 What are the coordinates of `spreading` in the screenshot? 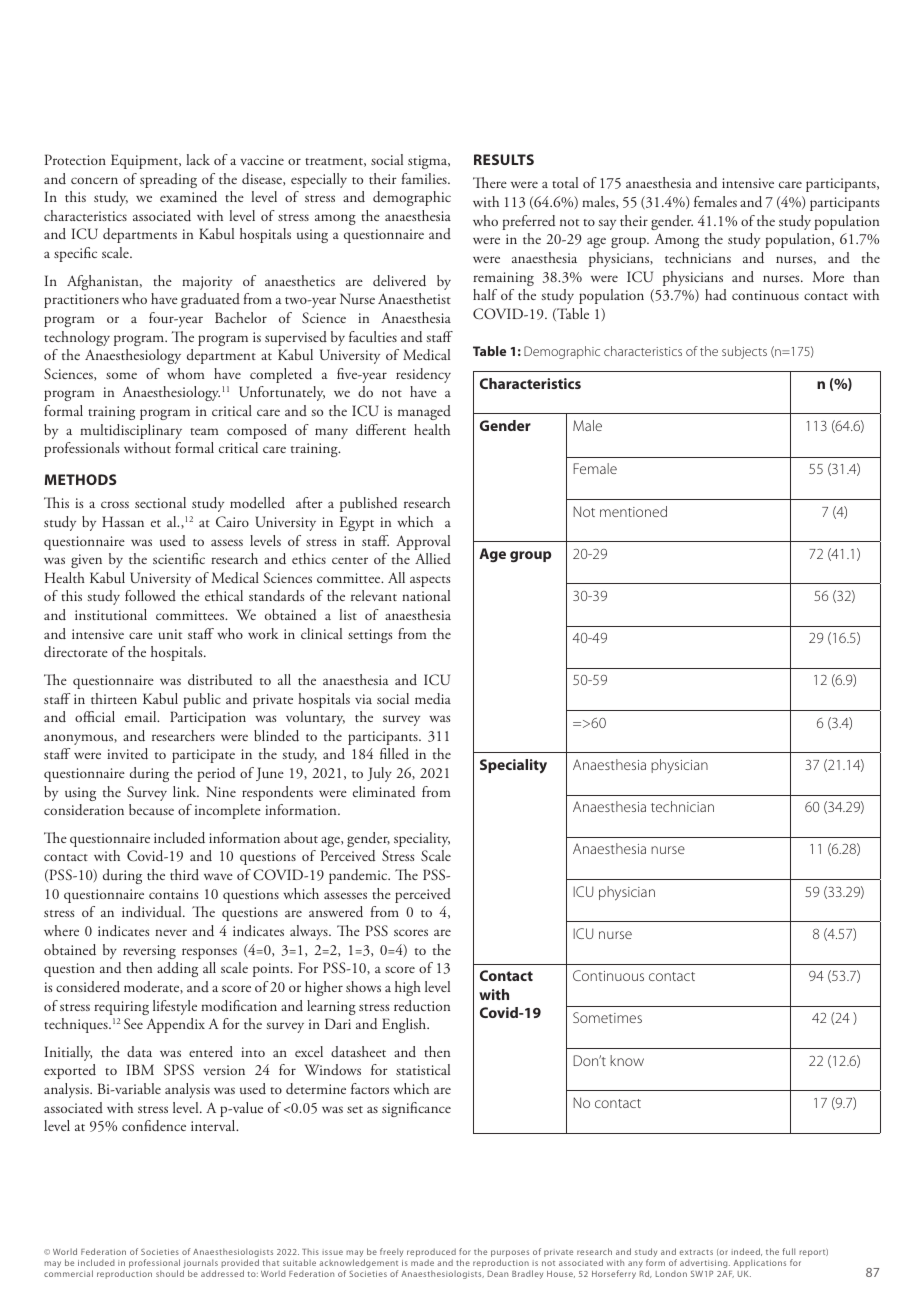 It's located at (168, 180).
